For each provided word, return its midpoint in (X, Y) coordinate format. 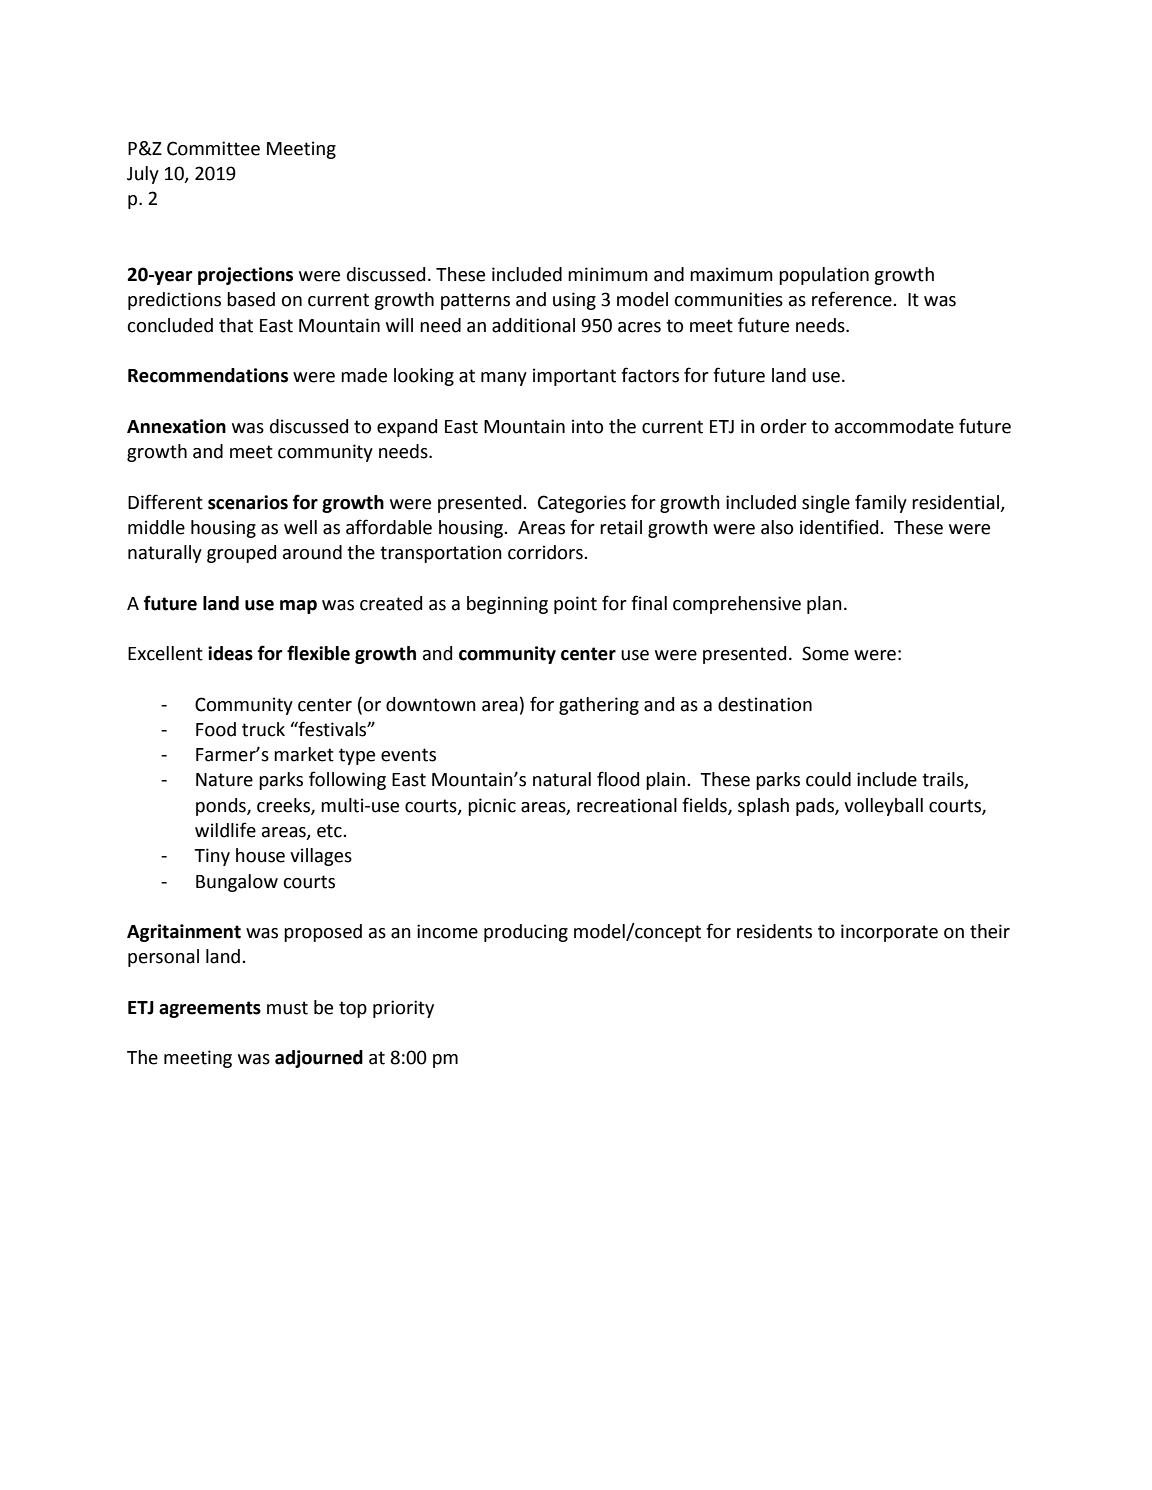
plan (824, 605)
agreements (210, 1009)
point (575, 605)
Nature (224, 780)
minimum (608, 274)
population (824, 276)
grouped (241, 554)
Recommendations (208, 375)
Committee (213, 148)
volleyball (883, 807)
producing (526, 933)
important (574, 377)
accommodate (894, 426)
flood (618, 779)
